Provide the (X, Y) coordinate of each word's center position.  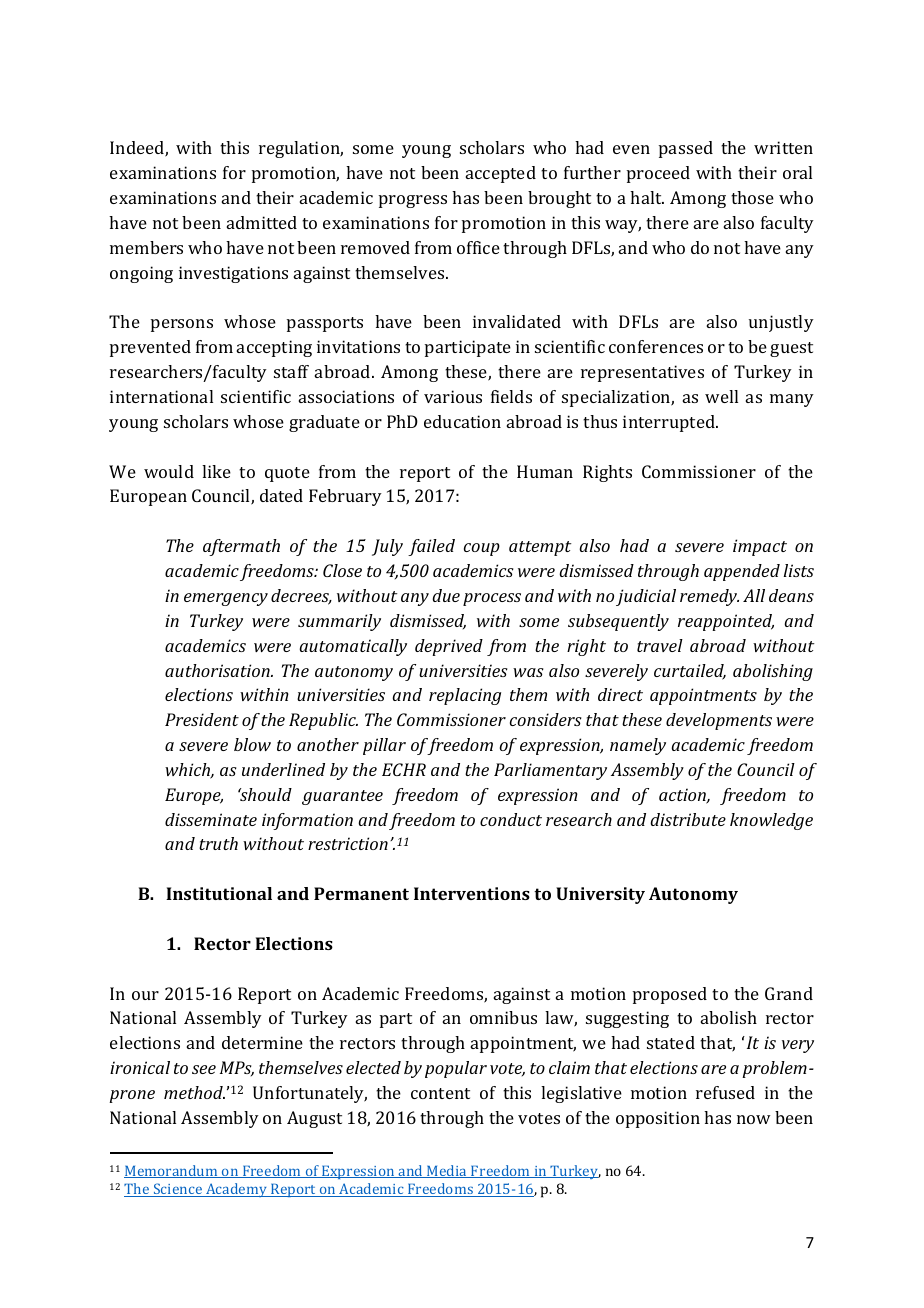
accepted (501, 174)
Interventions (472, 893)
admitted (262, 222)
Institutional (219, 893)
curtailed (690, 672)
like (216, 471)
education (462, 421)
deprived (449, 647)
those (752, 197)
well (721, 396)
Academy (236, 1190)
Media (447, 1171)
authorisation (218, 670)
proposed (670, 995)
